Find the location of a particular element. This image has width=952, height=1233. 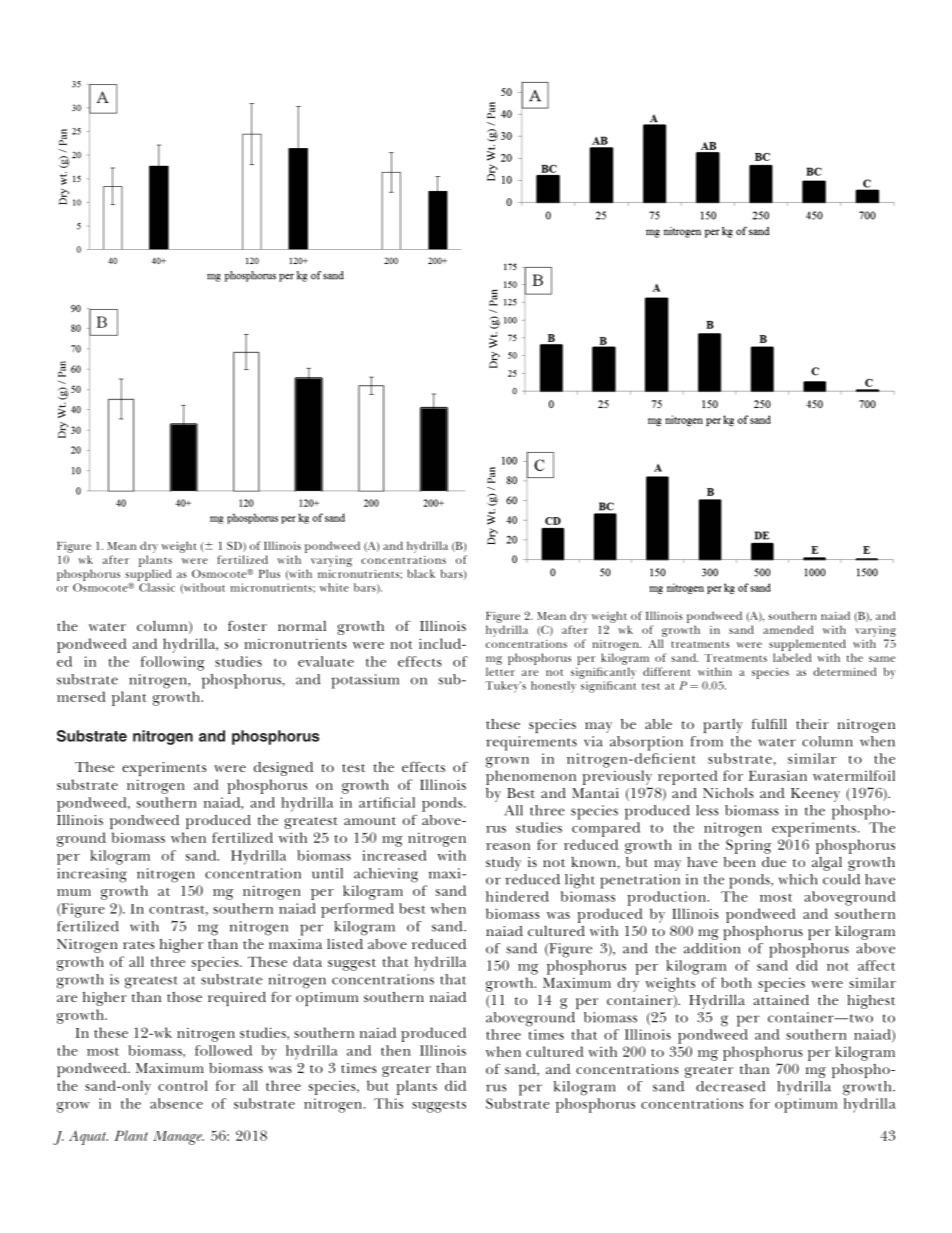

study is located at coordinates (503, 864).
